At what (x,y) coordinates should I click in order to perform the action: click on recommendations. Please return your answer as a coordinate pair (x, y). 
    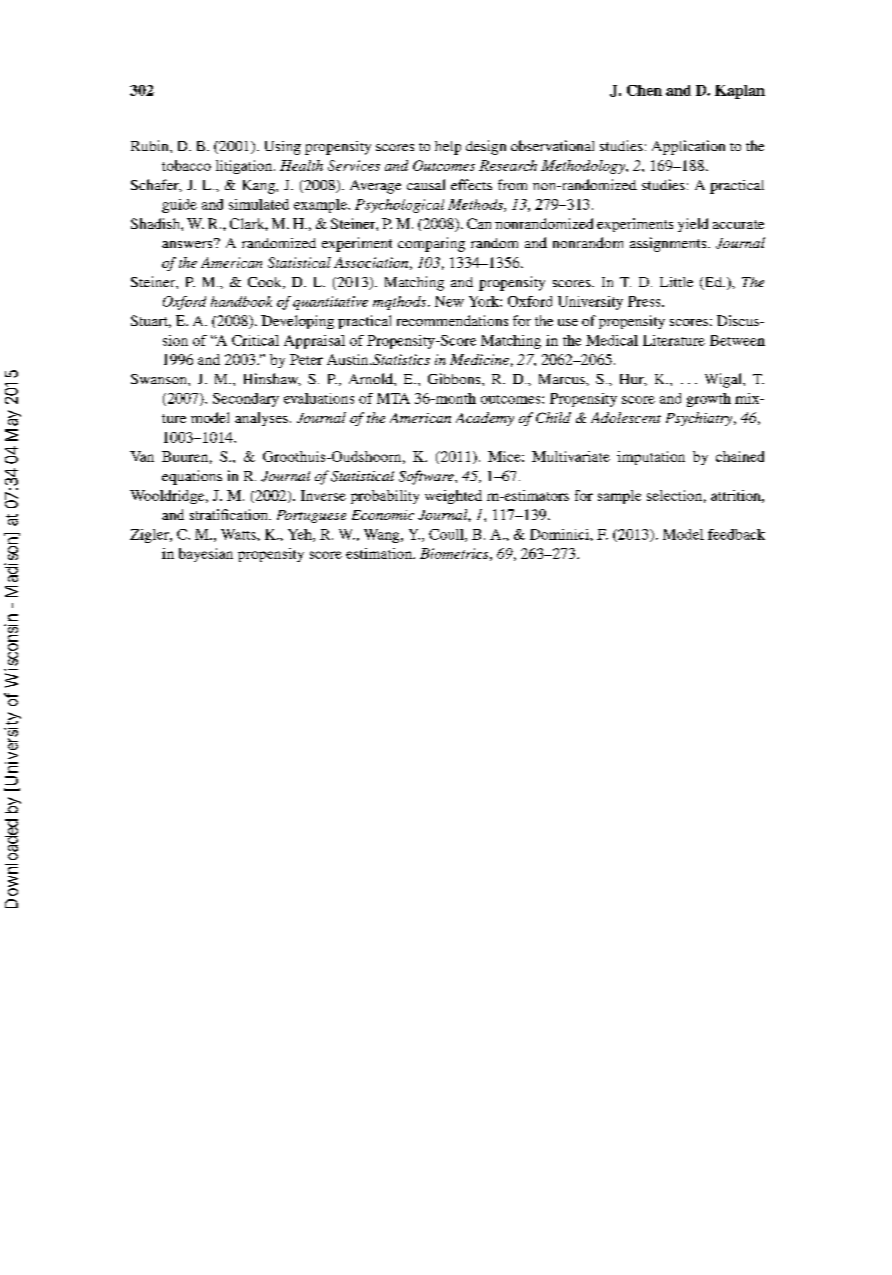
    Looking at the image, I should click on (452, 320).
